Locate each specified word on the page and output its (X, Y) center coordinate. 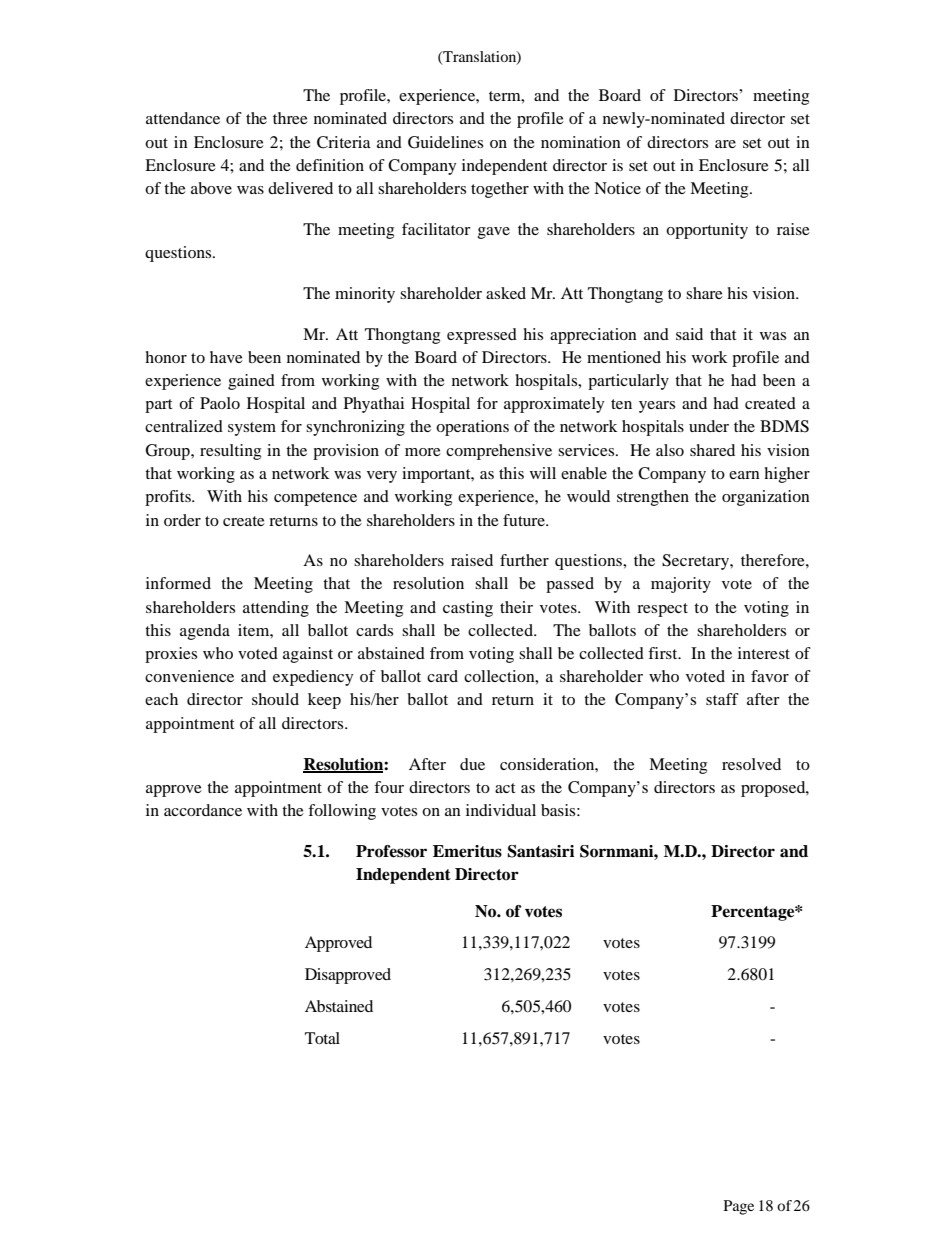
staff (722, 699)
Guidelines (445, 142)
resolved (751, 764)
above (211, 188)
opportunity (707, 231)
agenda (205, 632)
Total (322, 1038)
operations (472, 428)
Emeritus (467, 851)
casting (468, 609)
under (709, 426)
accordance (203, 810)
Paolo (220, 403)
